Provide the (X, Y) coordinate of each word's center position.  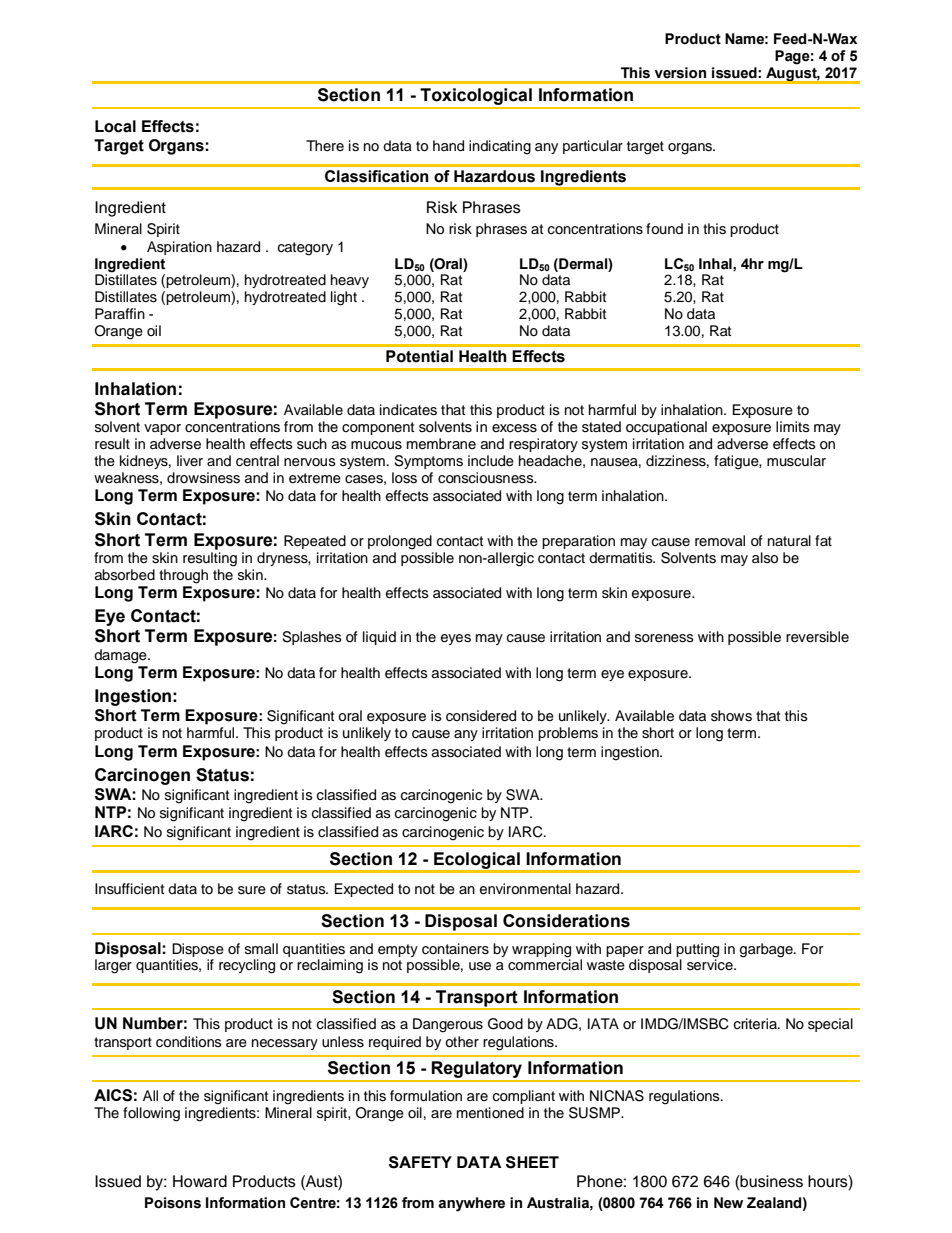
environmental (525, 889)
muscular (796, 461)
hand (448, 146)
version (680, 73)
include (491, 461)
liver (190, 460)
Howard (200, 1181)
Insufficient (129, 889)
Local (115, 126)
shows (731, 716)
